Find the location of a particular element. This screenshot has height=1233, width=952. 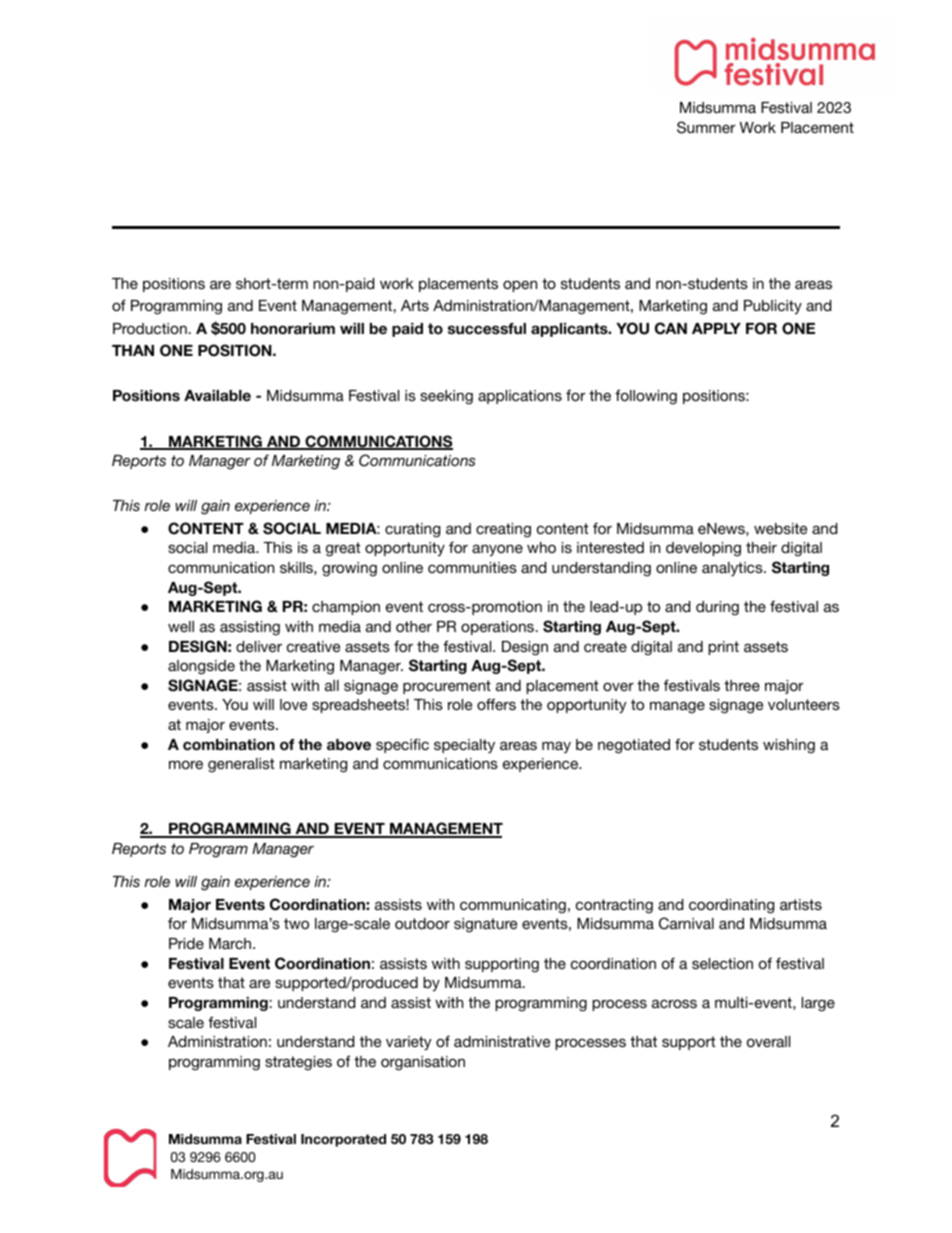

organisation is located at coordinates (423, 1063).
